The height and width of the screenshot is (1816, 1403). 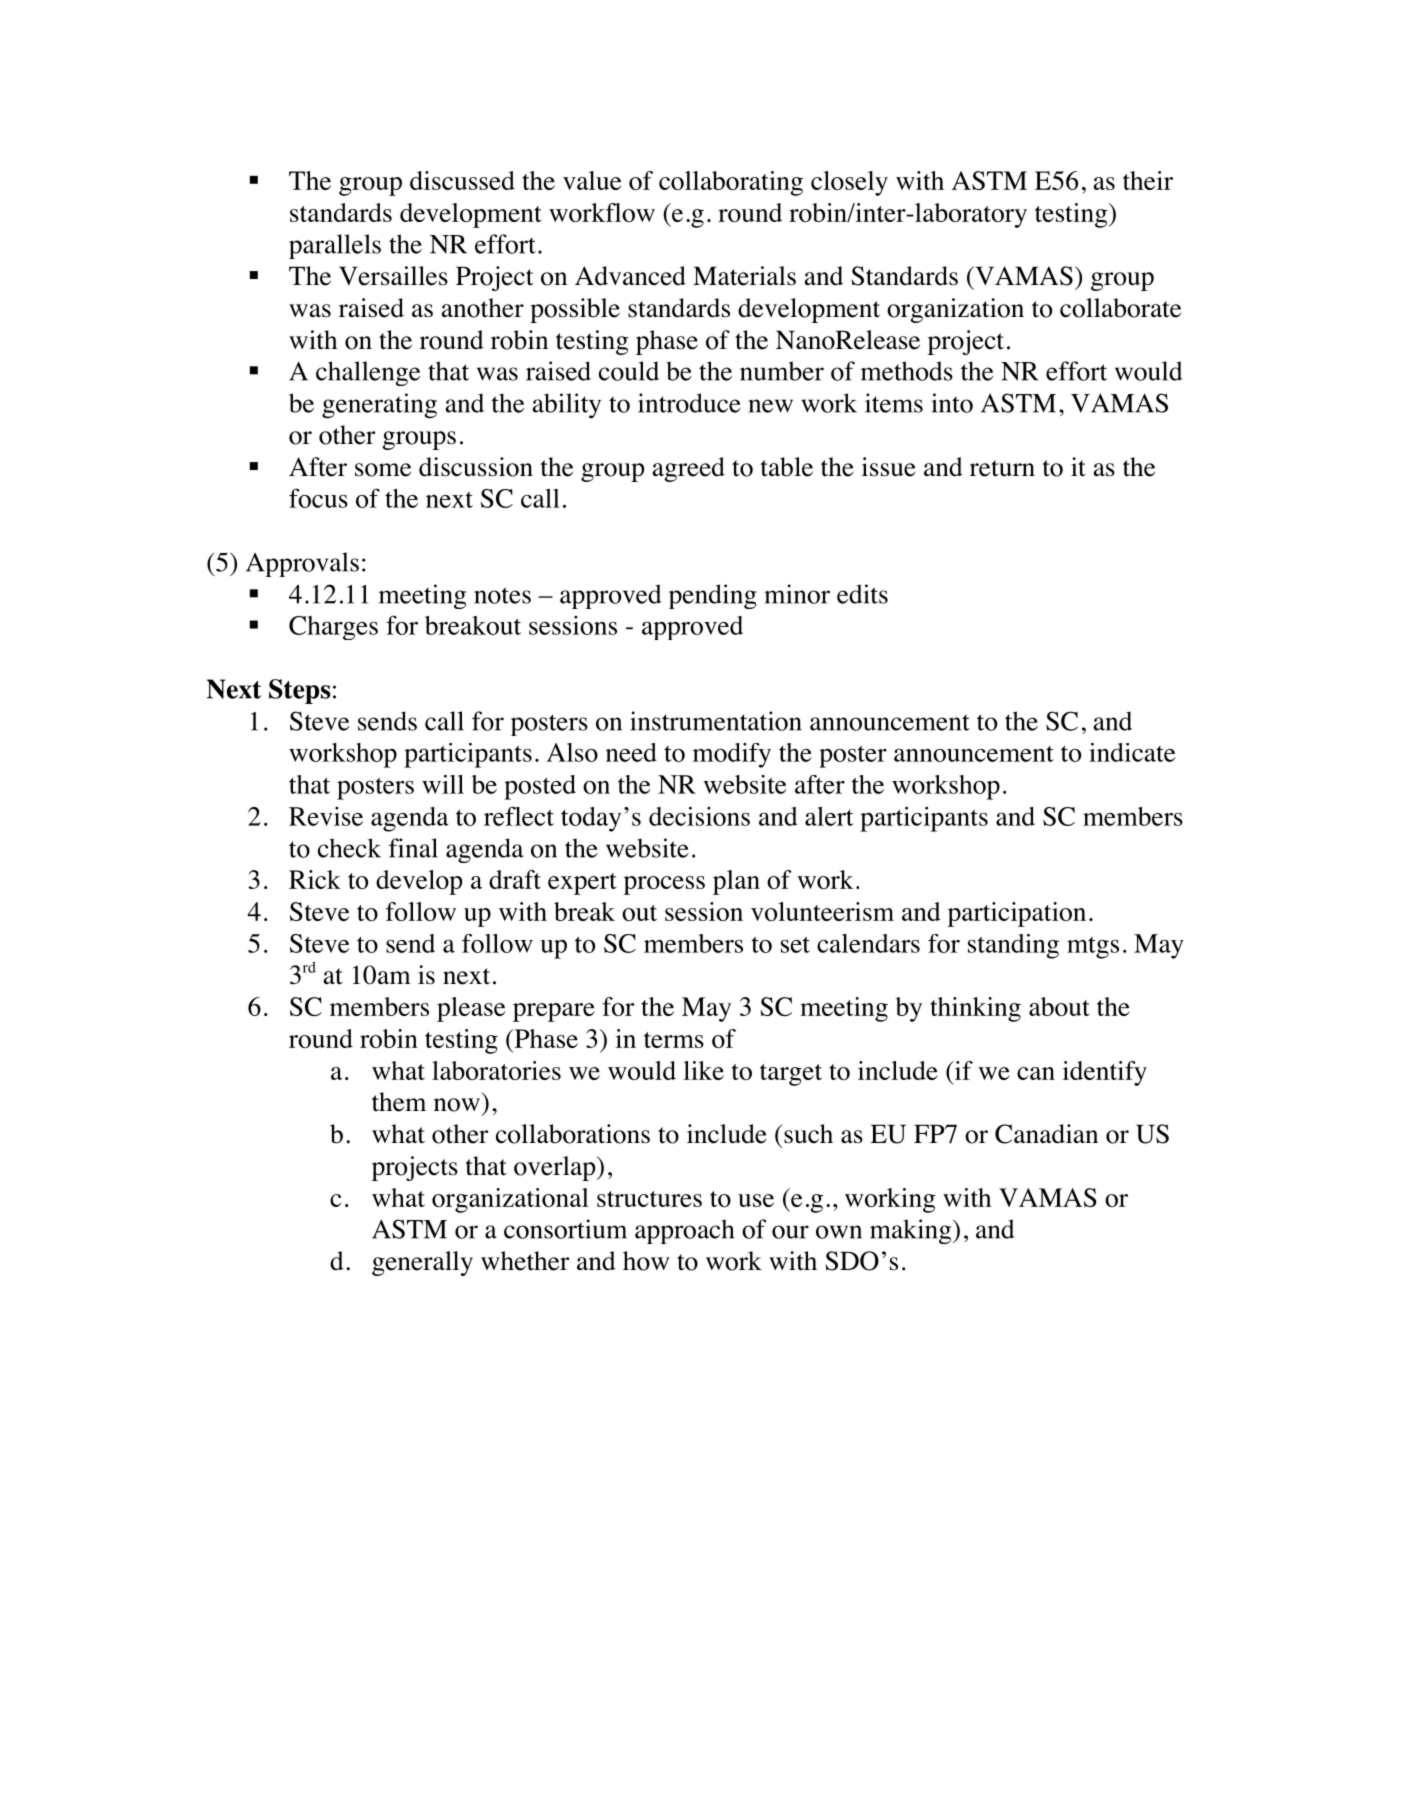 I want to click on will, so click(x=443, y=784).
